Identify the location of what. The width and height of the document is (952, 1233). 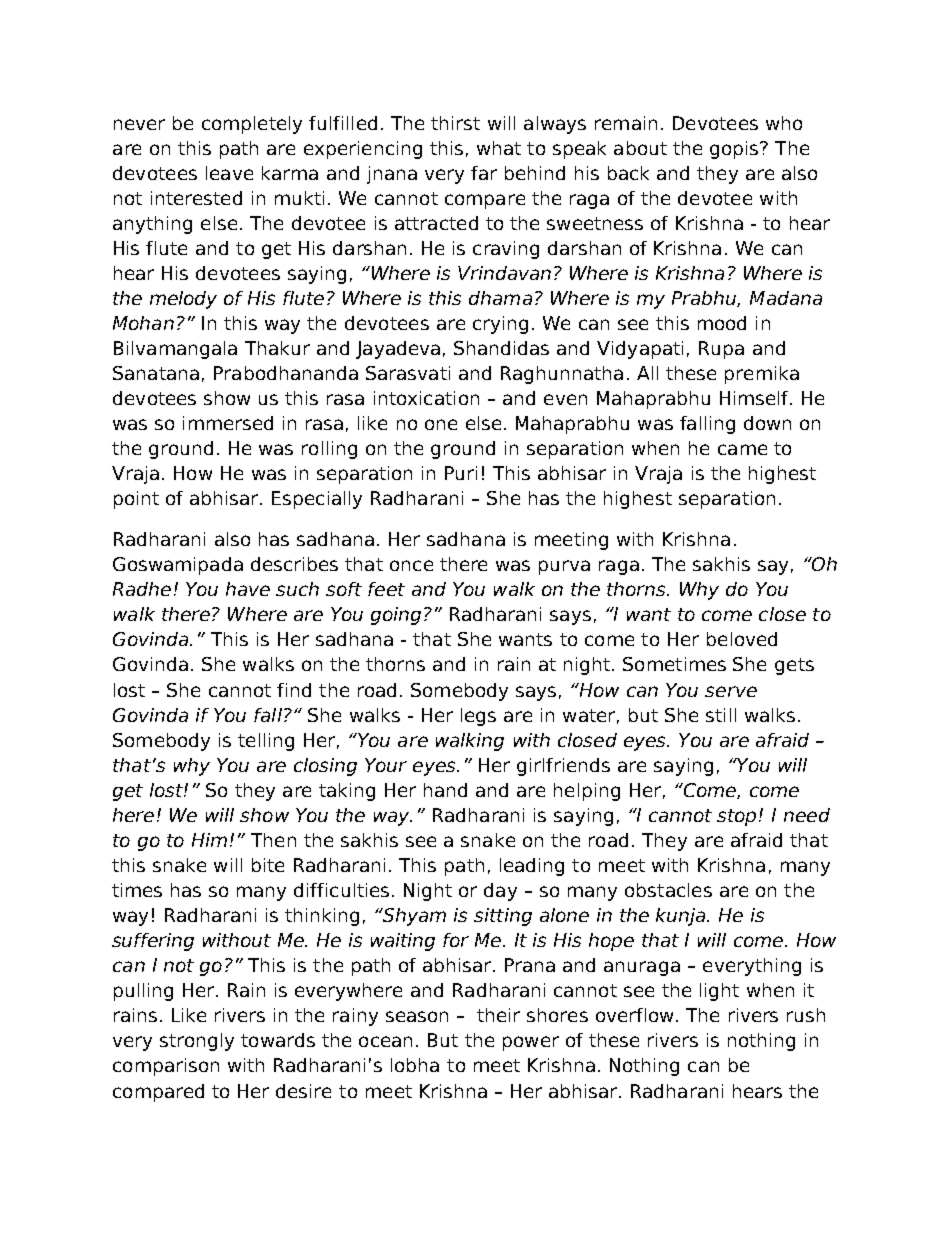
(499, 148).
